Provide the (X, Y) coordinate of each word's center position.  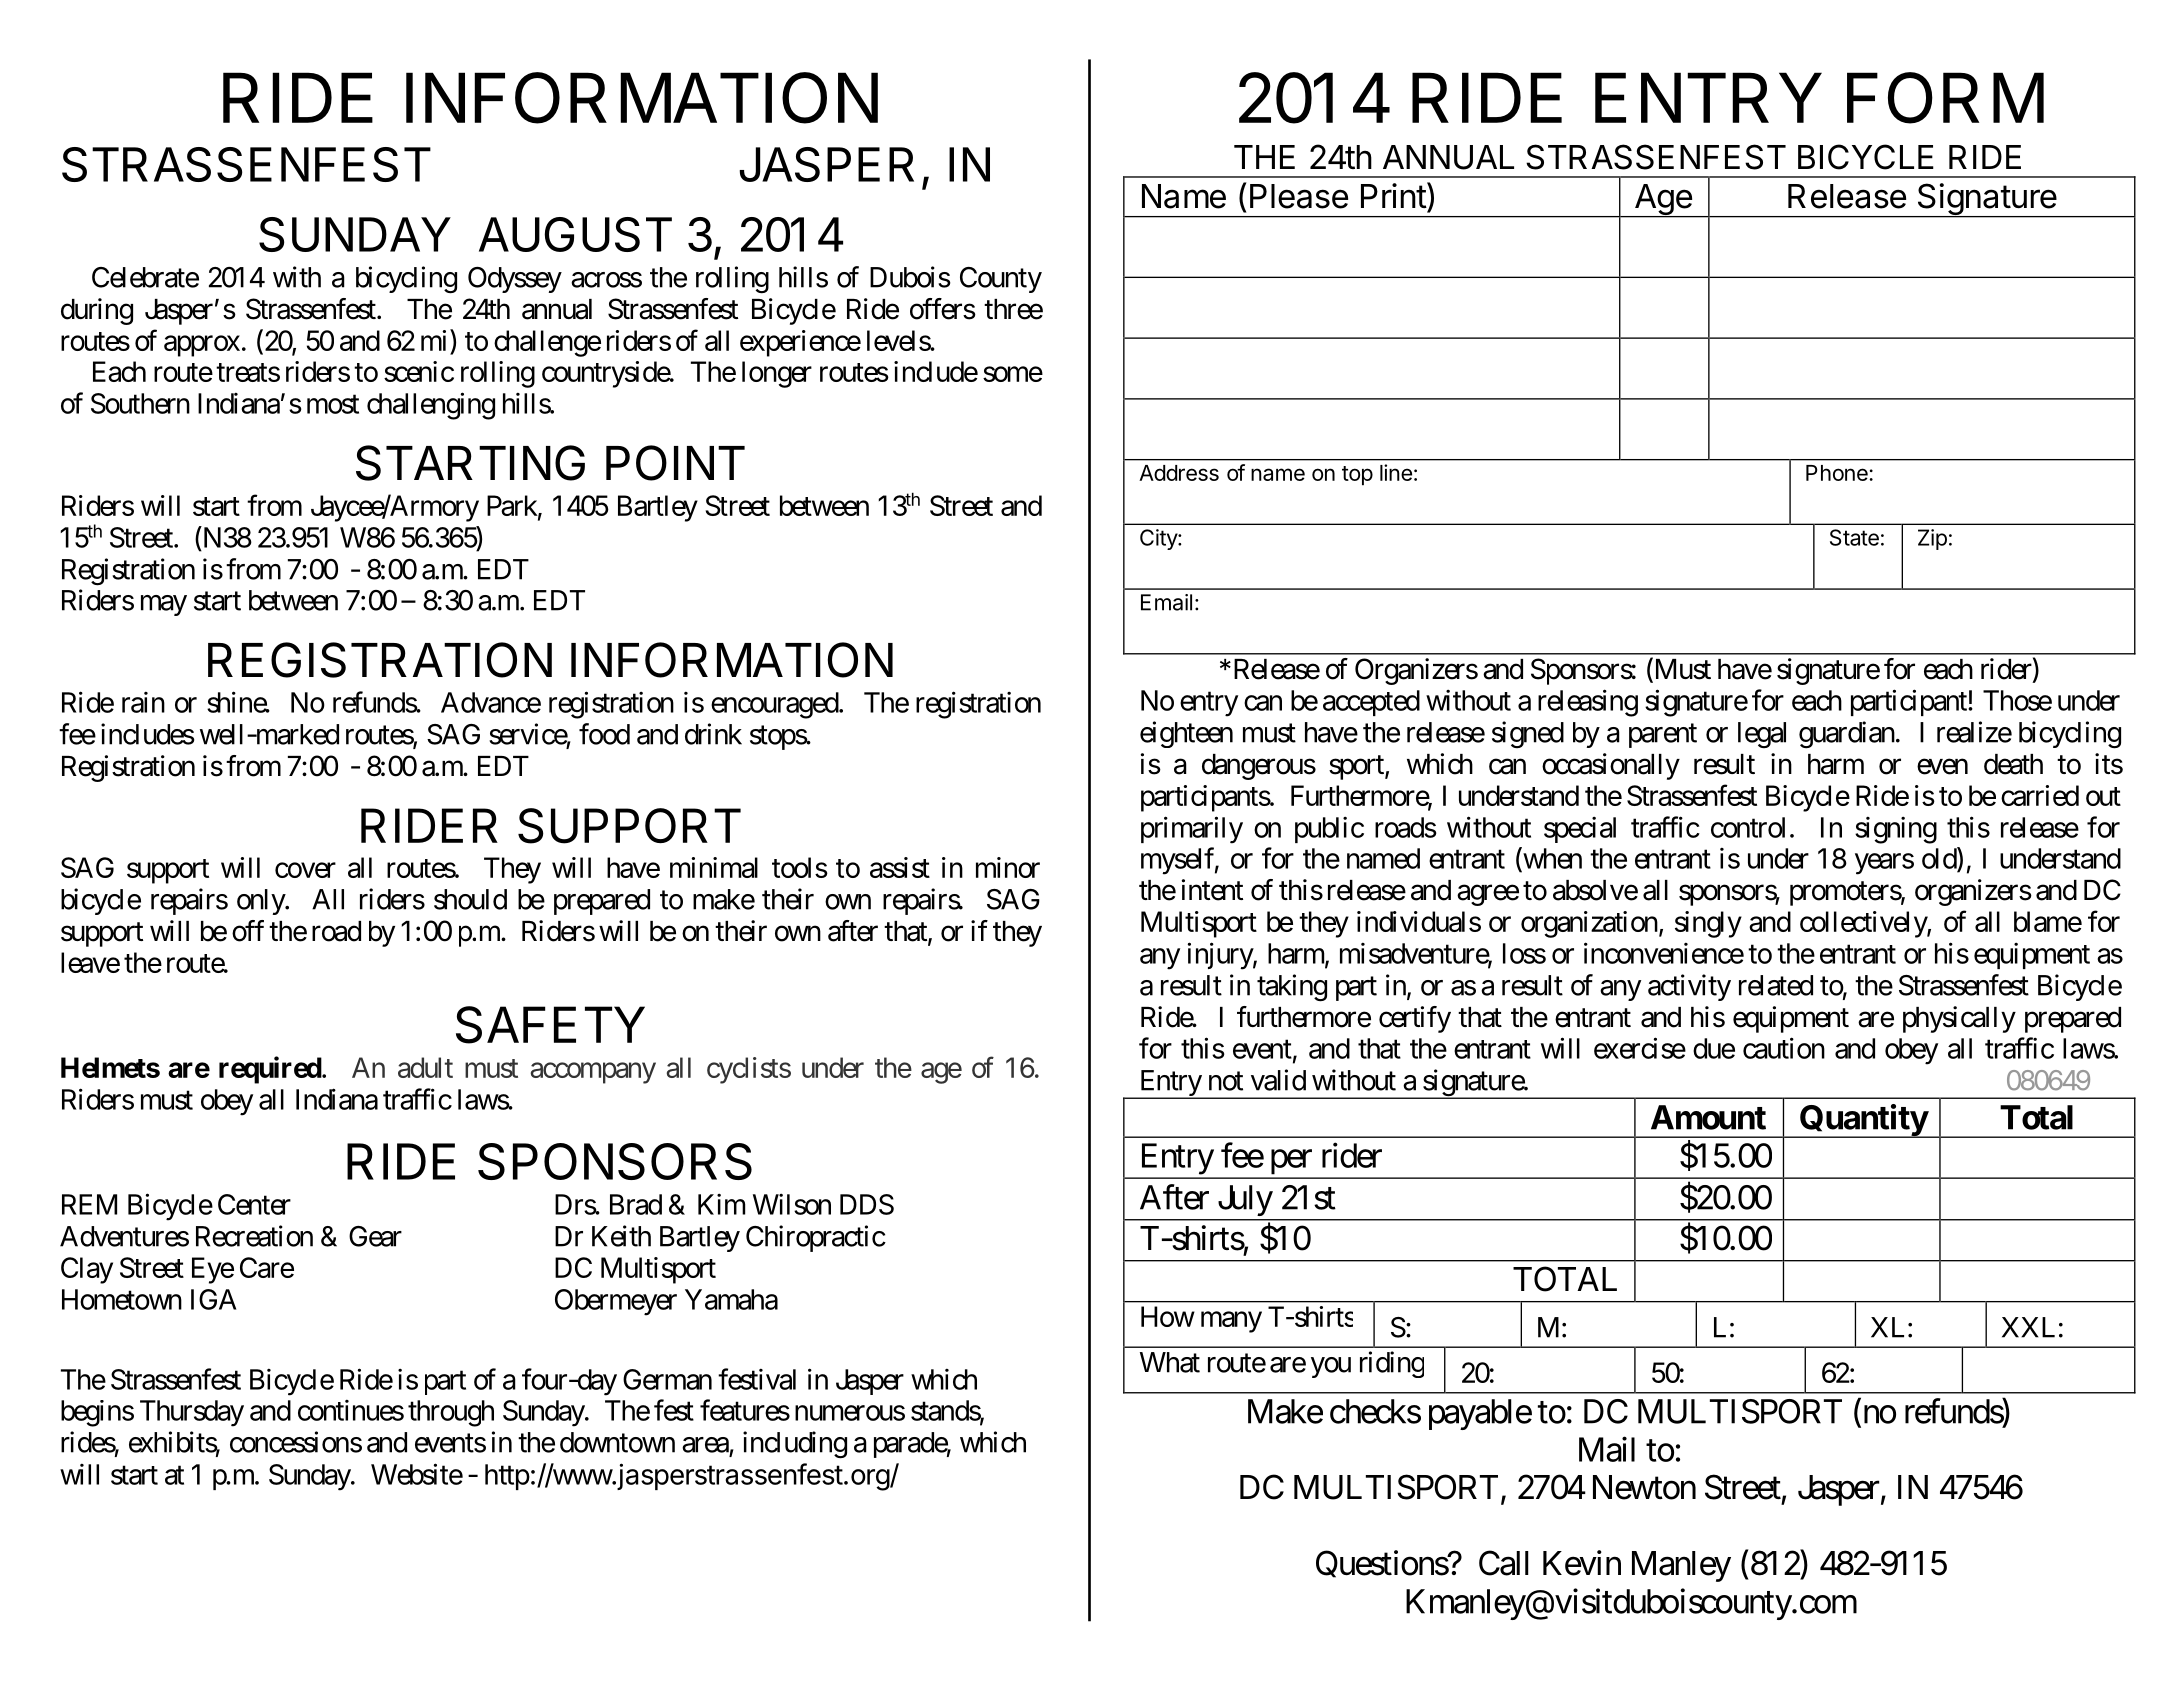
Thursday (192, 1413)
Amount (1708, 1117)
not (1226, 1081)
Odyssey (515, 280)
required (271, 1070)
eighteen (1186, 734)
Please (1299, 196)
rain (143, 702)
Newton (1644, 1487)
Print (1394, 195)
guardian (1847, 735)
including (795, 1445)
